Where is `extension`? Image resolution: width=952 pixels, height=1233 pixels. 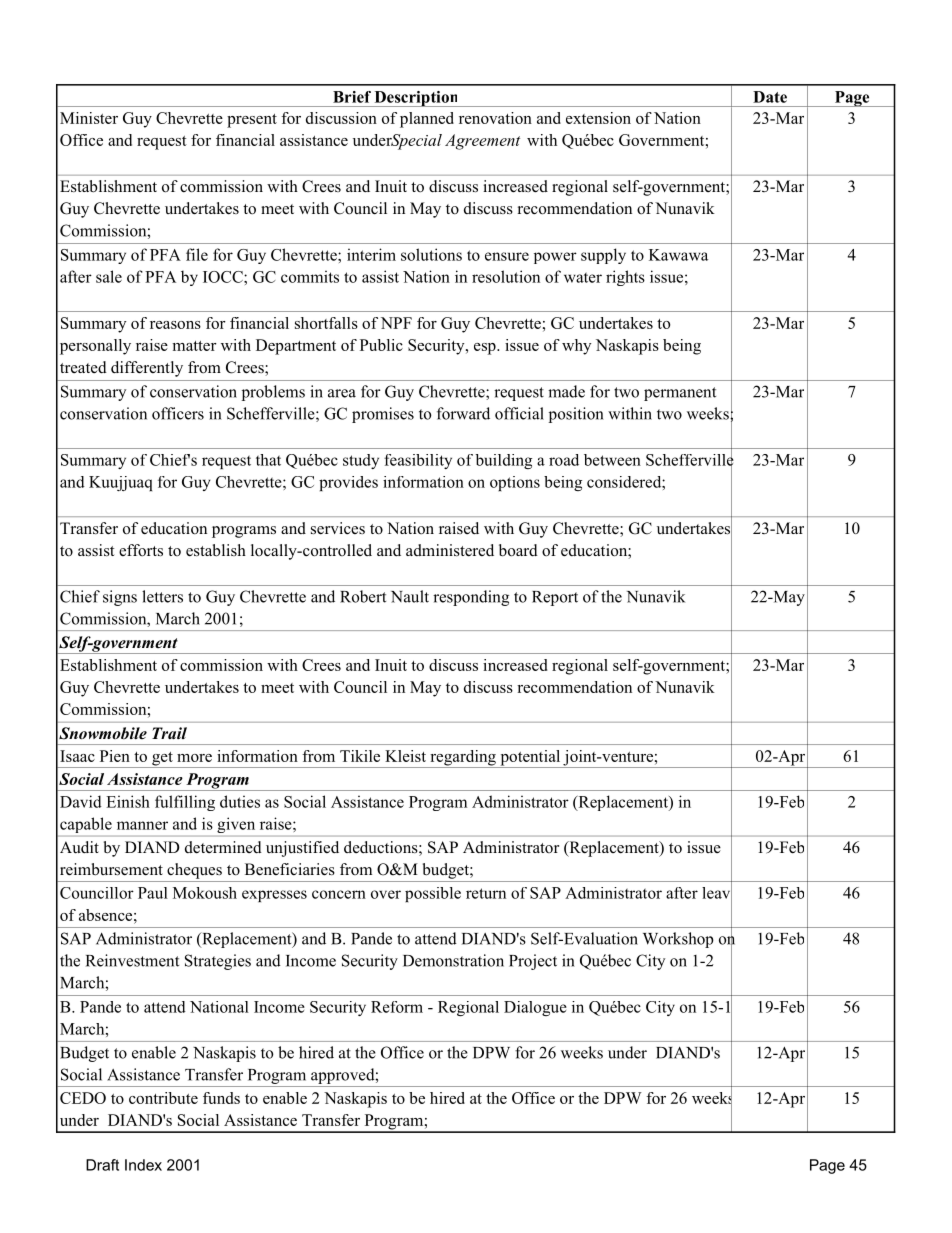
extension is located at coordinates (598, 118).
